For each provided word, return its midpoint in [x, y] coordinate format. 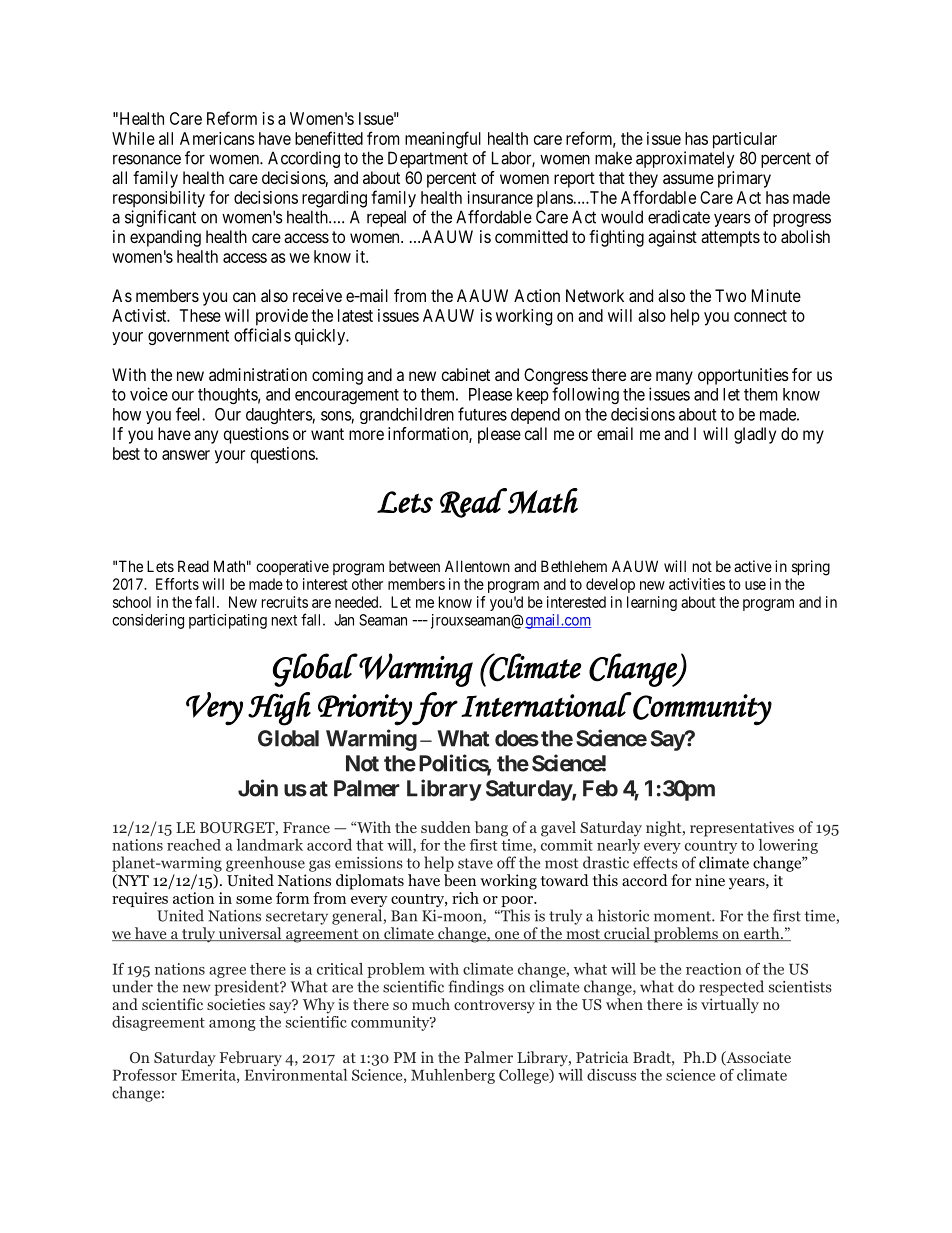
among [232, 1025]
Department [428, 159]
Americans [217, 138]
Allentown [477, 566]
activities [697, 584]
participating [228, 621]
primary [744, 179]
